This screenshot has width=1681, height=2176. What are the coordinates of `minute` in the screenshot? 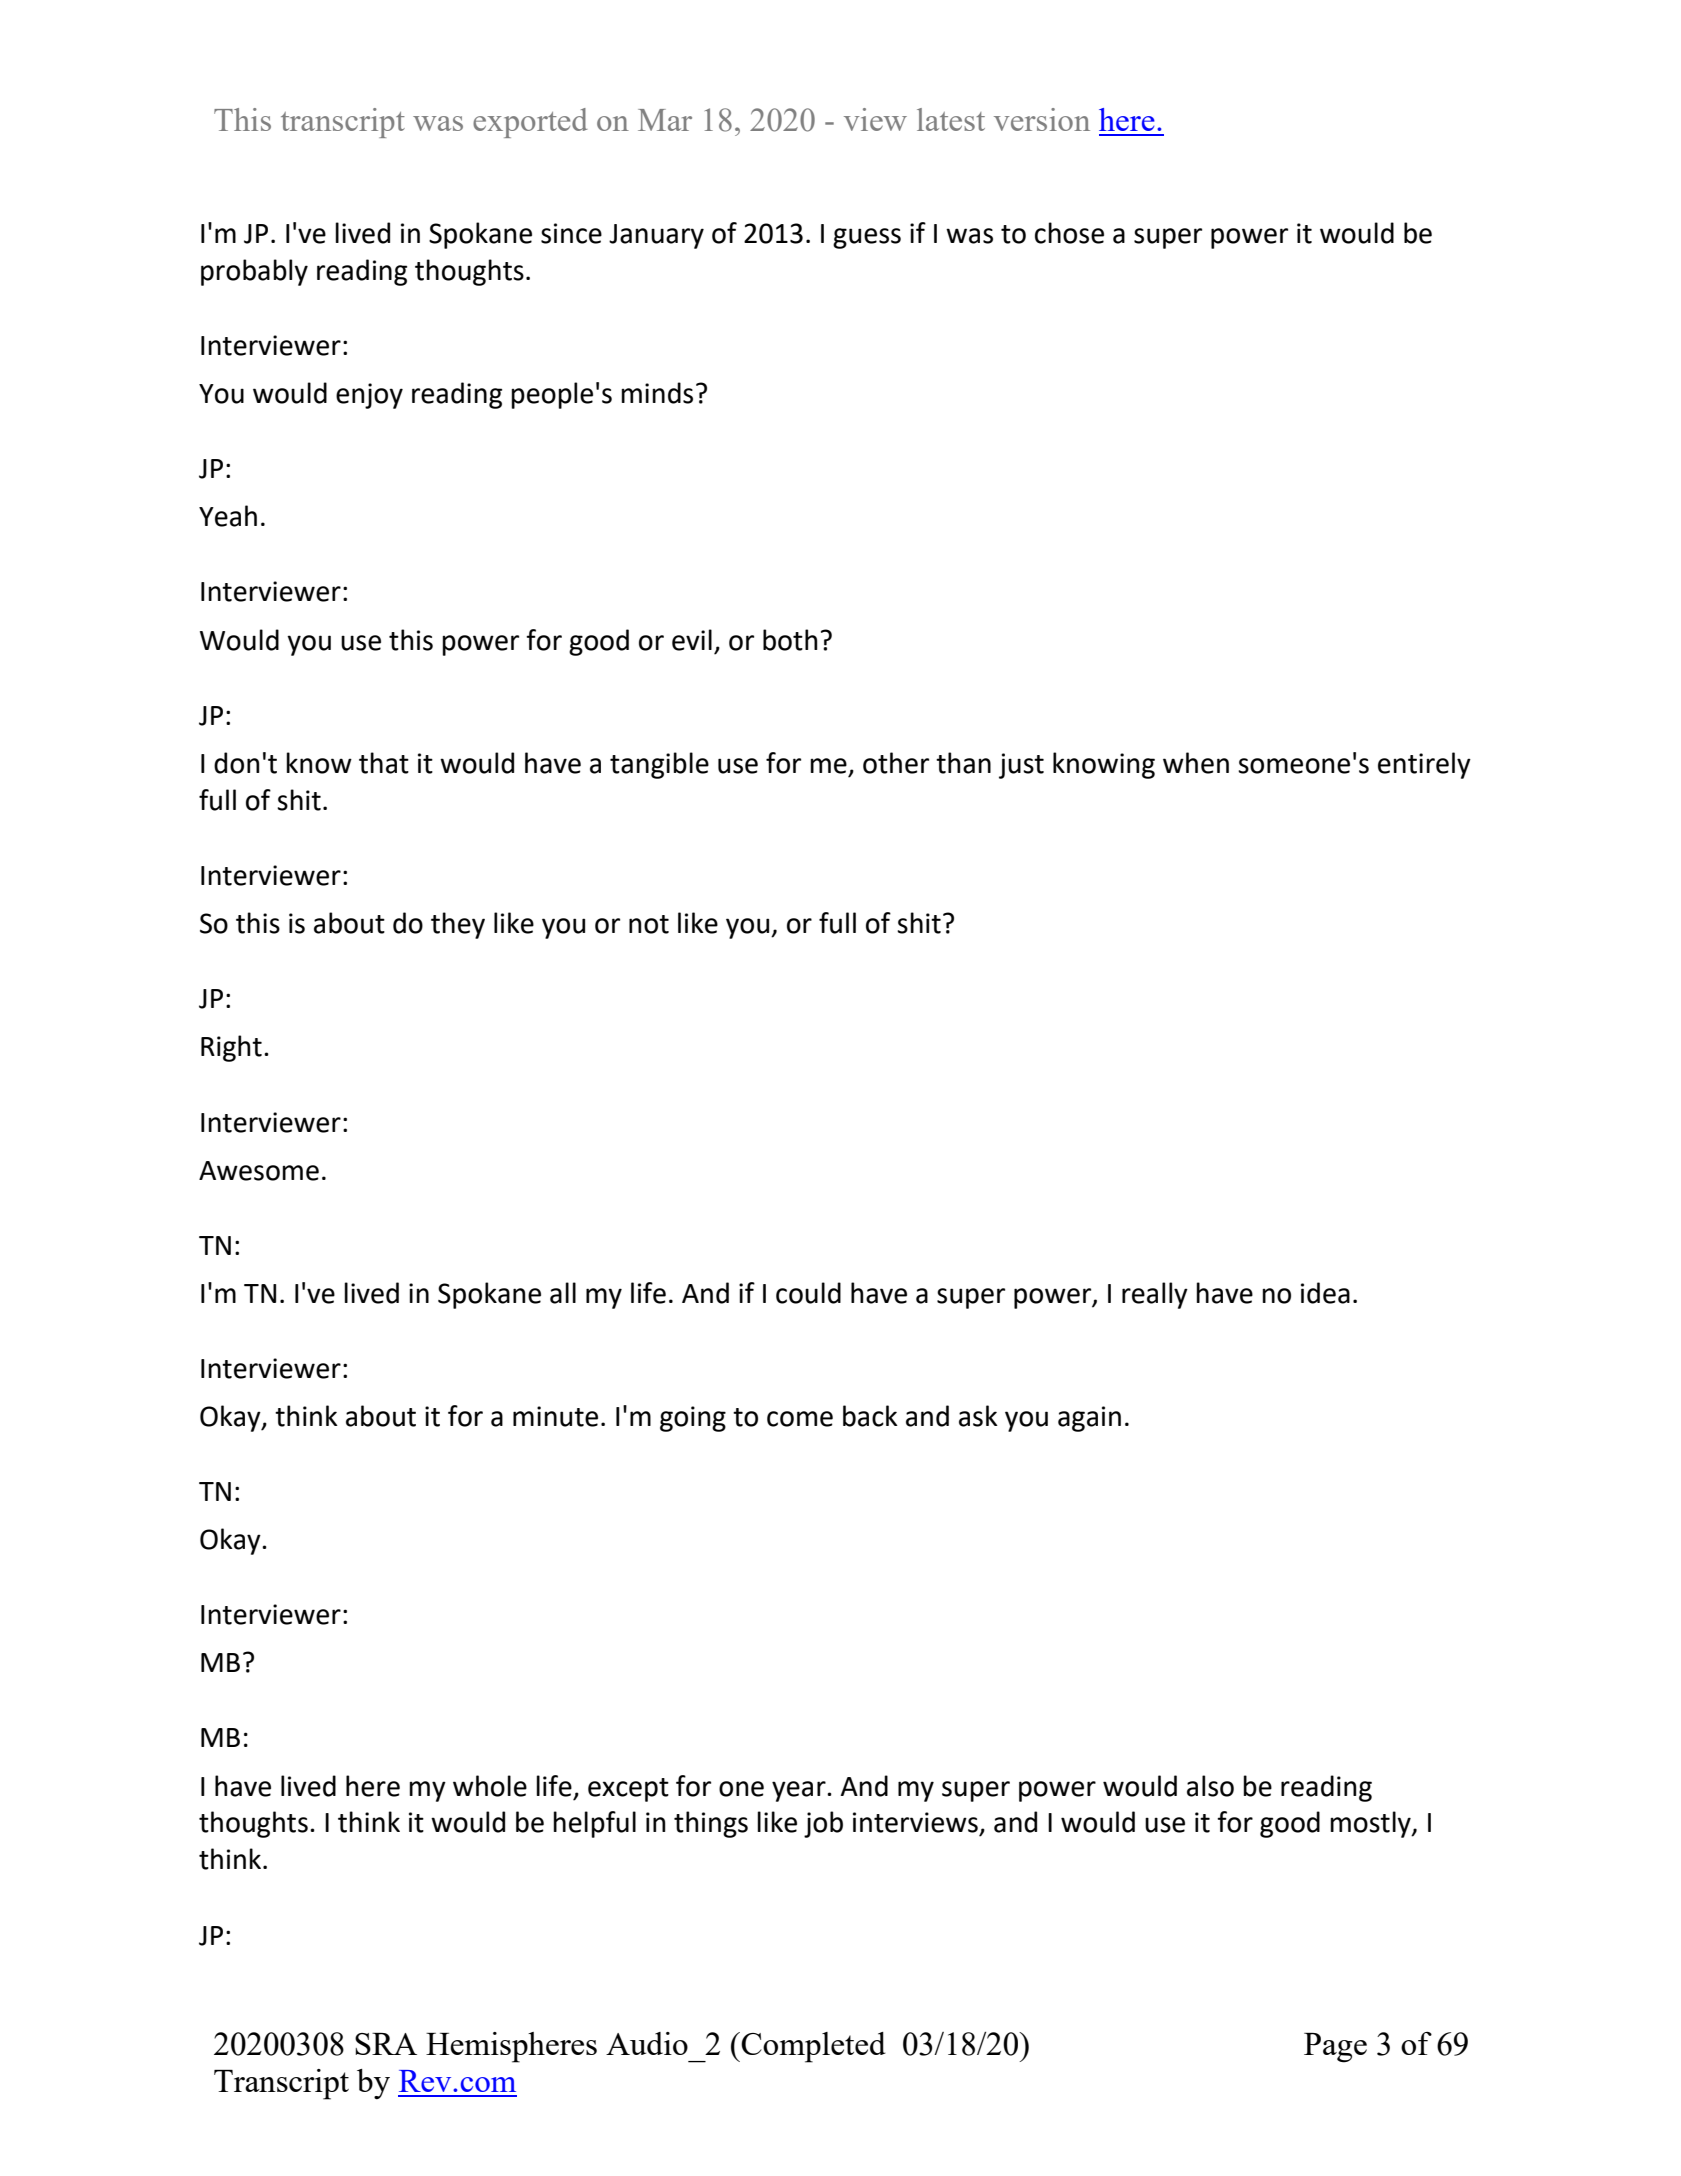 It's located at (555, 1416).
